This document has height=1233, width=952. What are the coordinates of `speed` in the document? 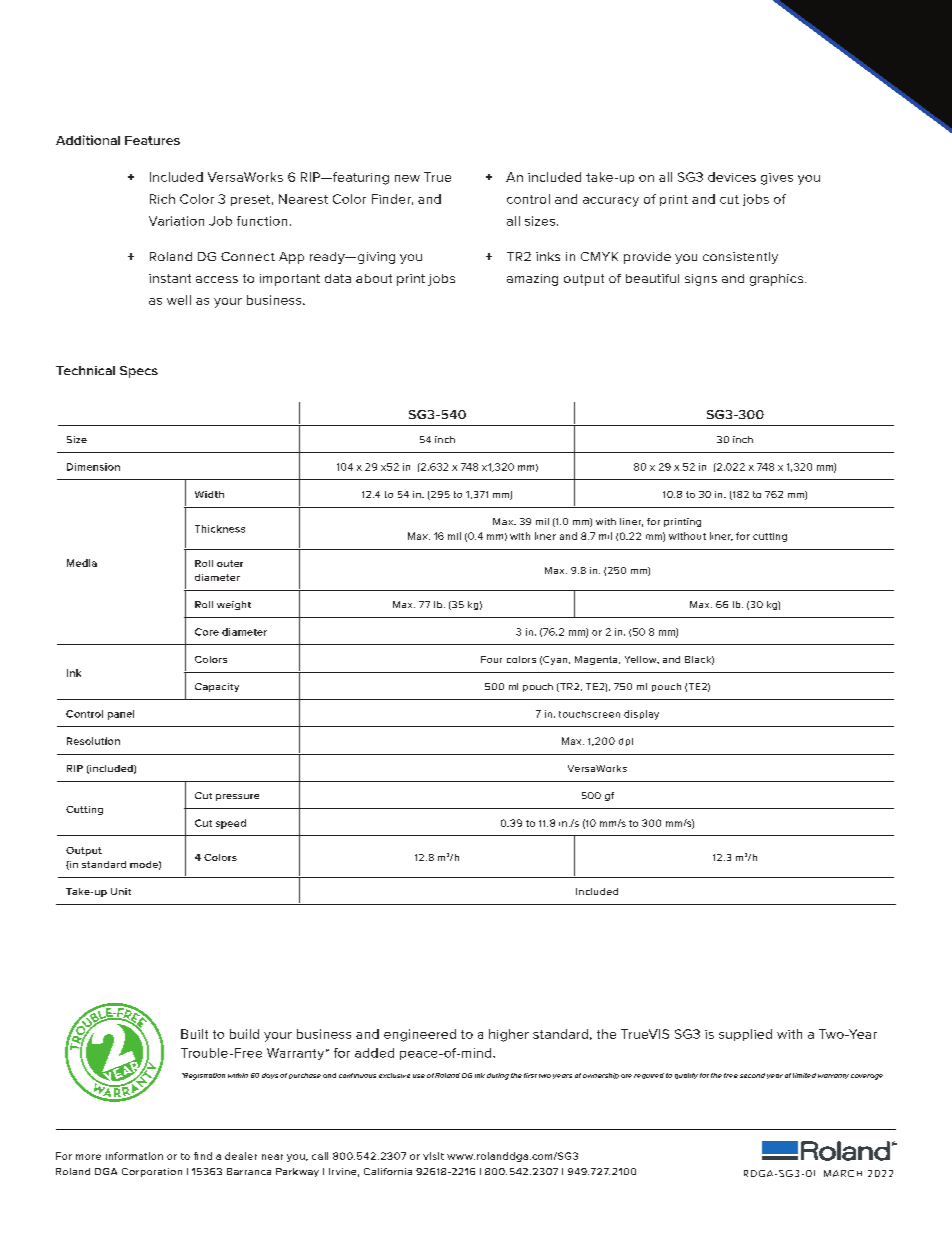 It's located at (231, 824).
